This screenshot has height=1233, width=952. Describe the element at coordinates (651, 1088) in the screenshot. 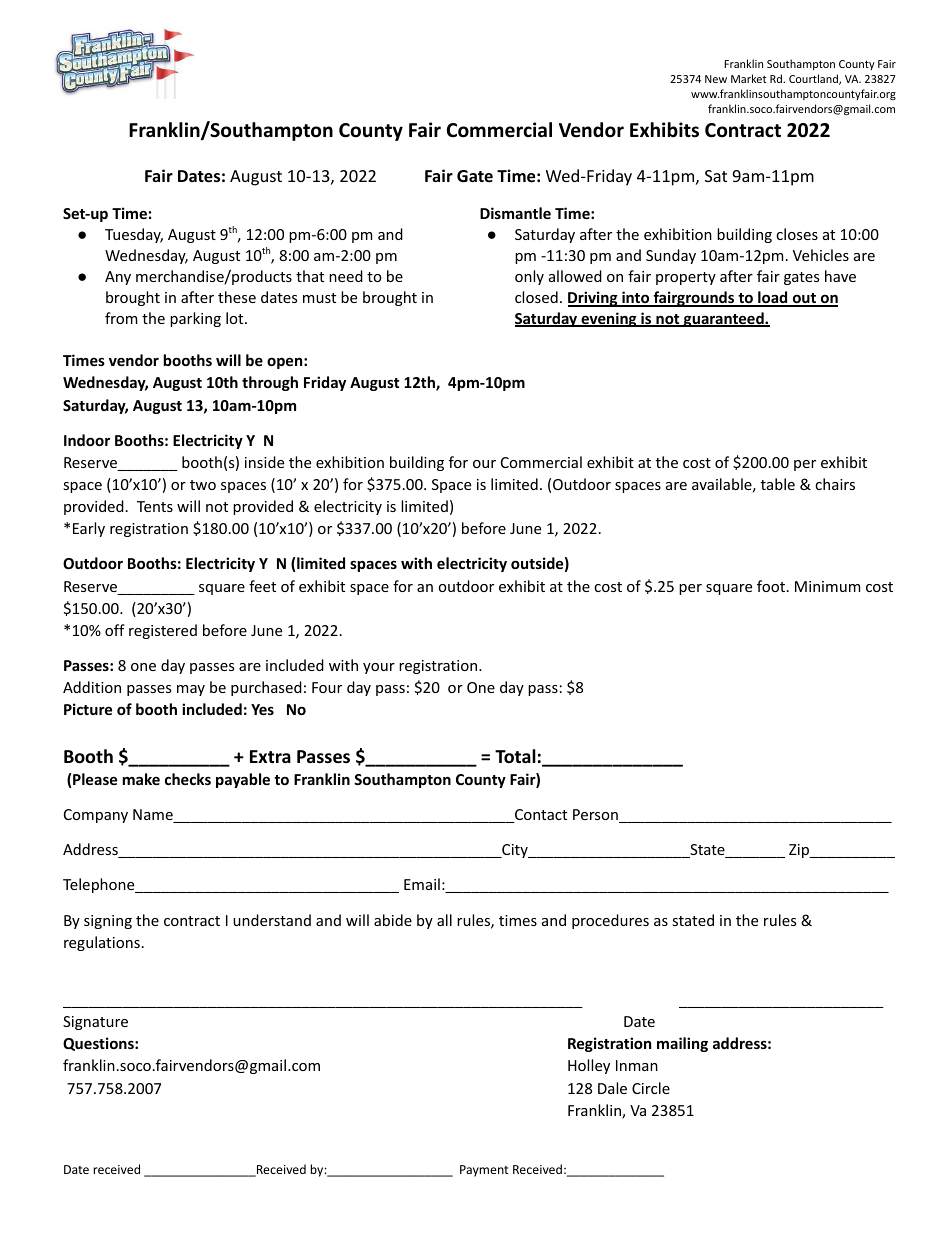

I see `Circle` at that location.
